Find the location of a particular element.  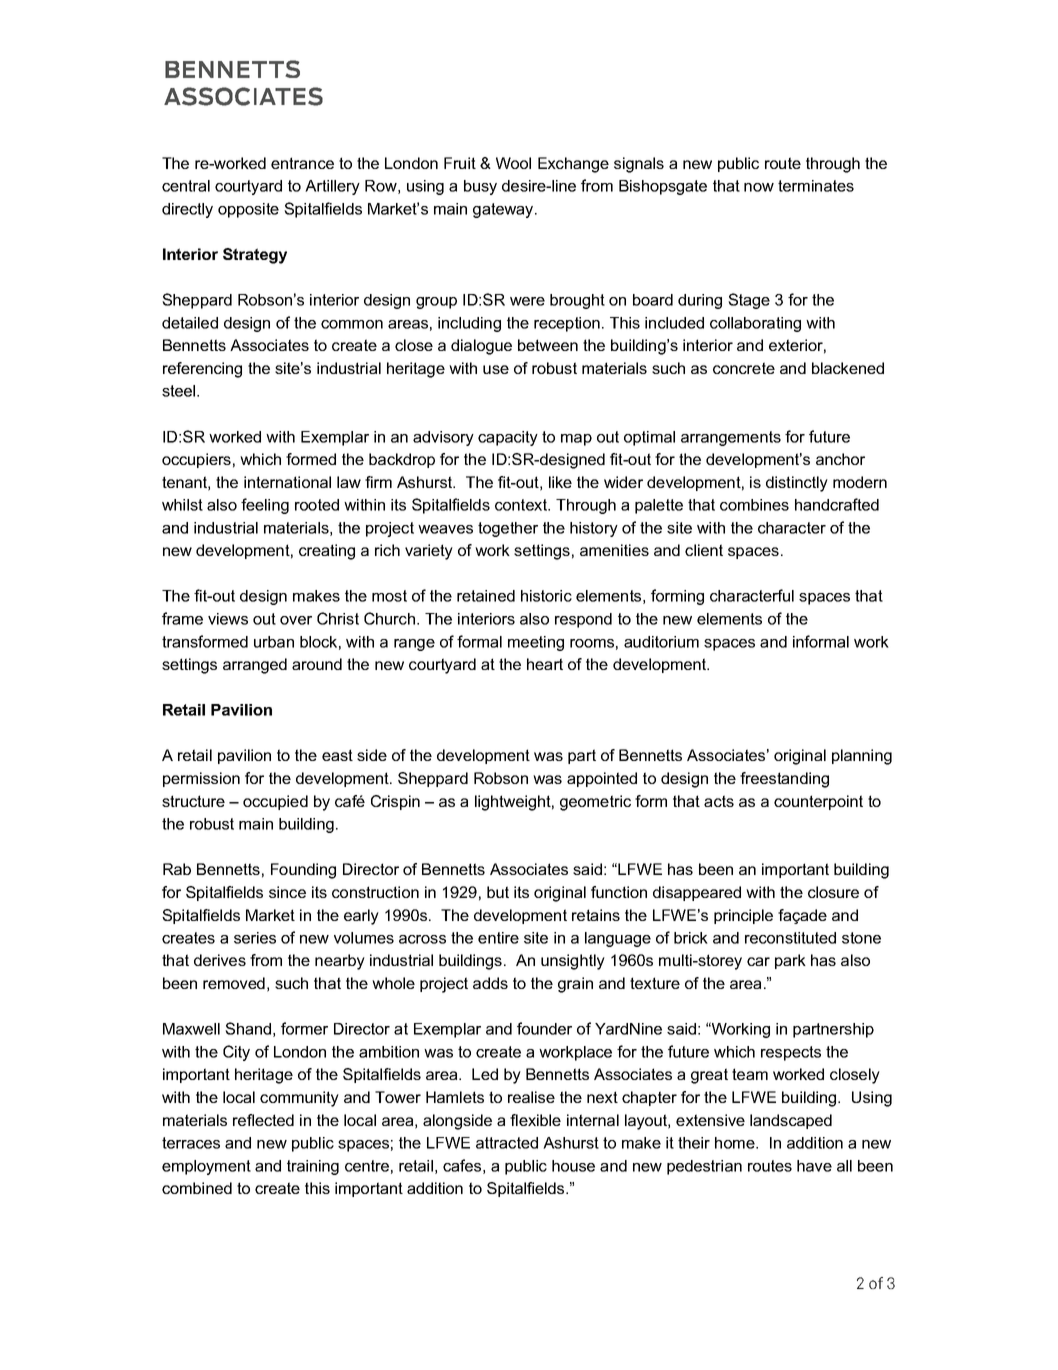

context is located at coordinates (522, 505).
